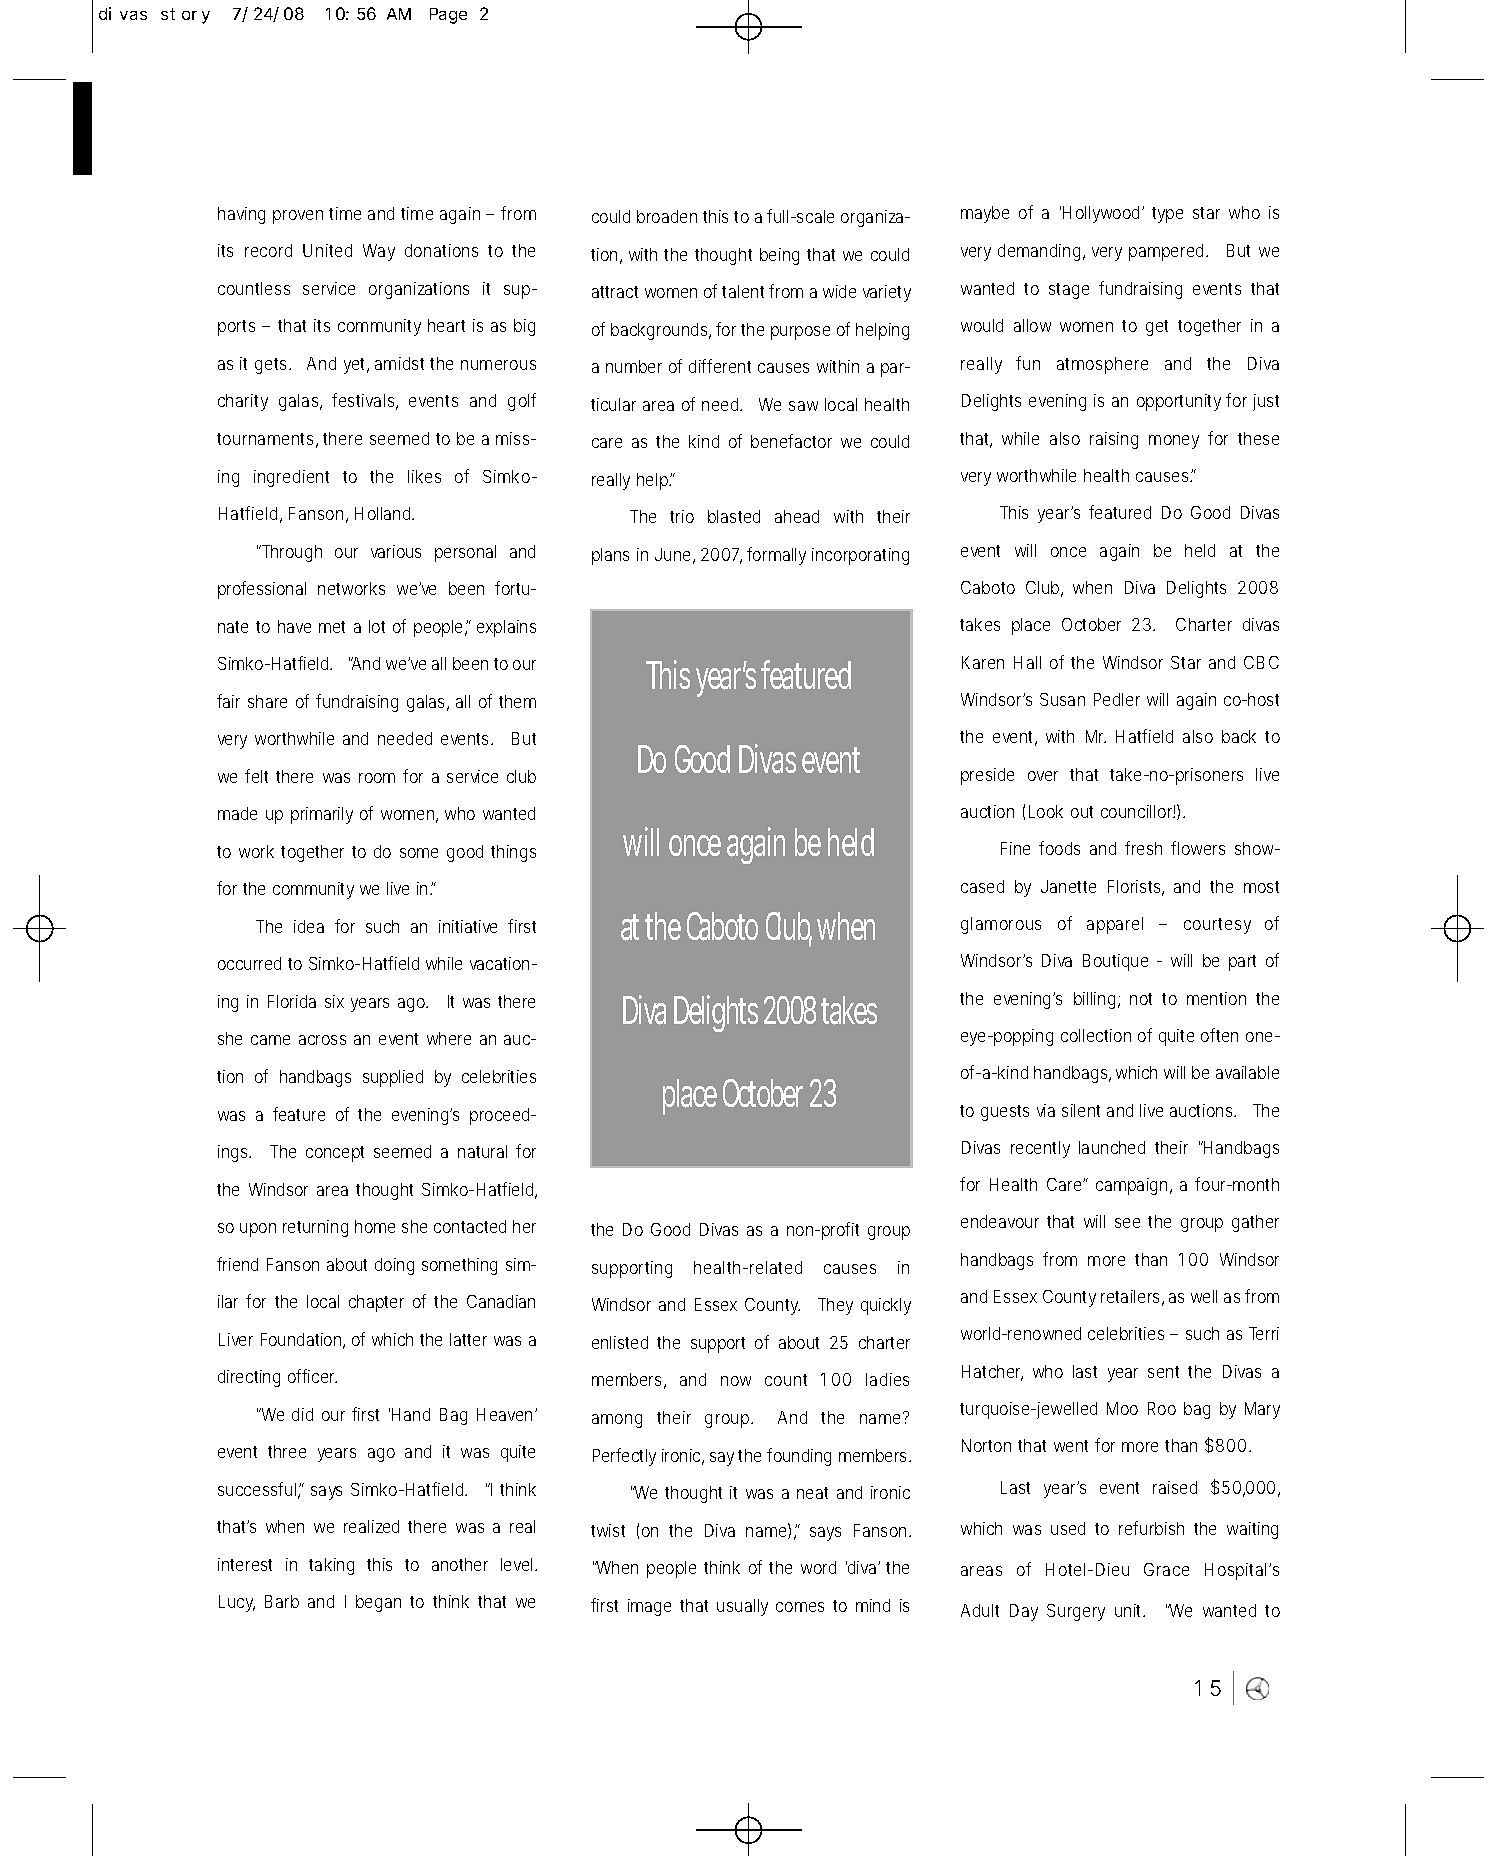 The height and width of the document is (1856, 1497). I want to click on Through, so click(290, 553).
